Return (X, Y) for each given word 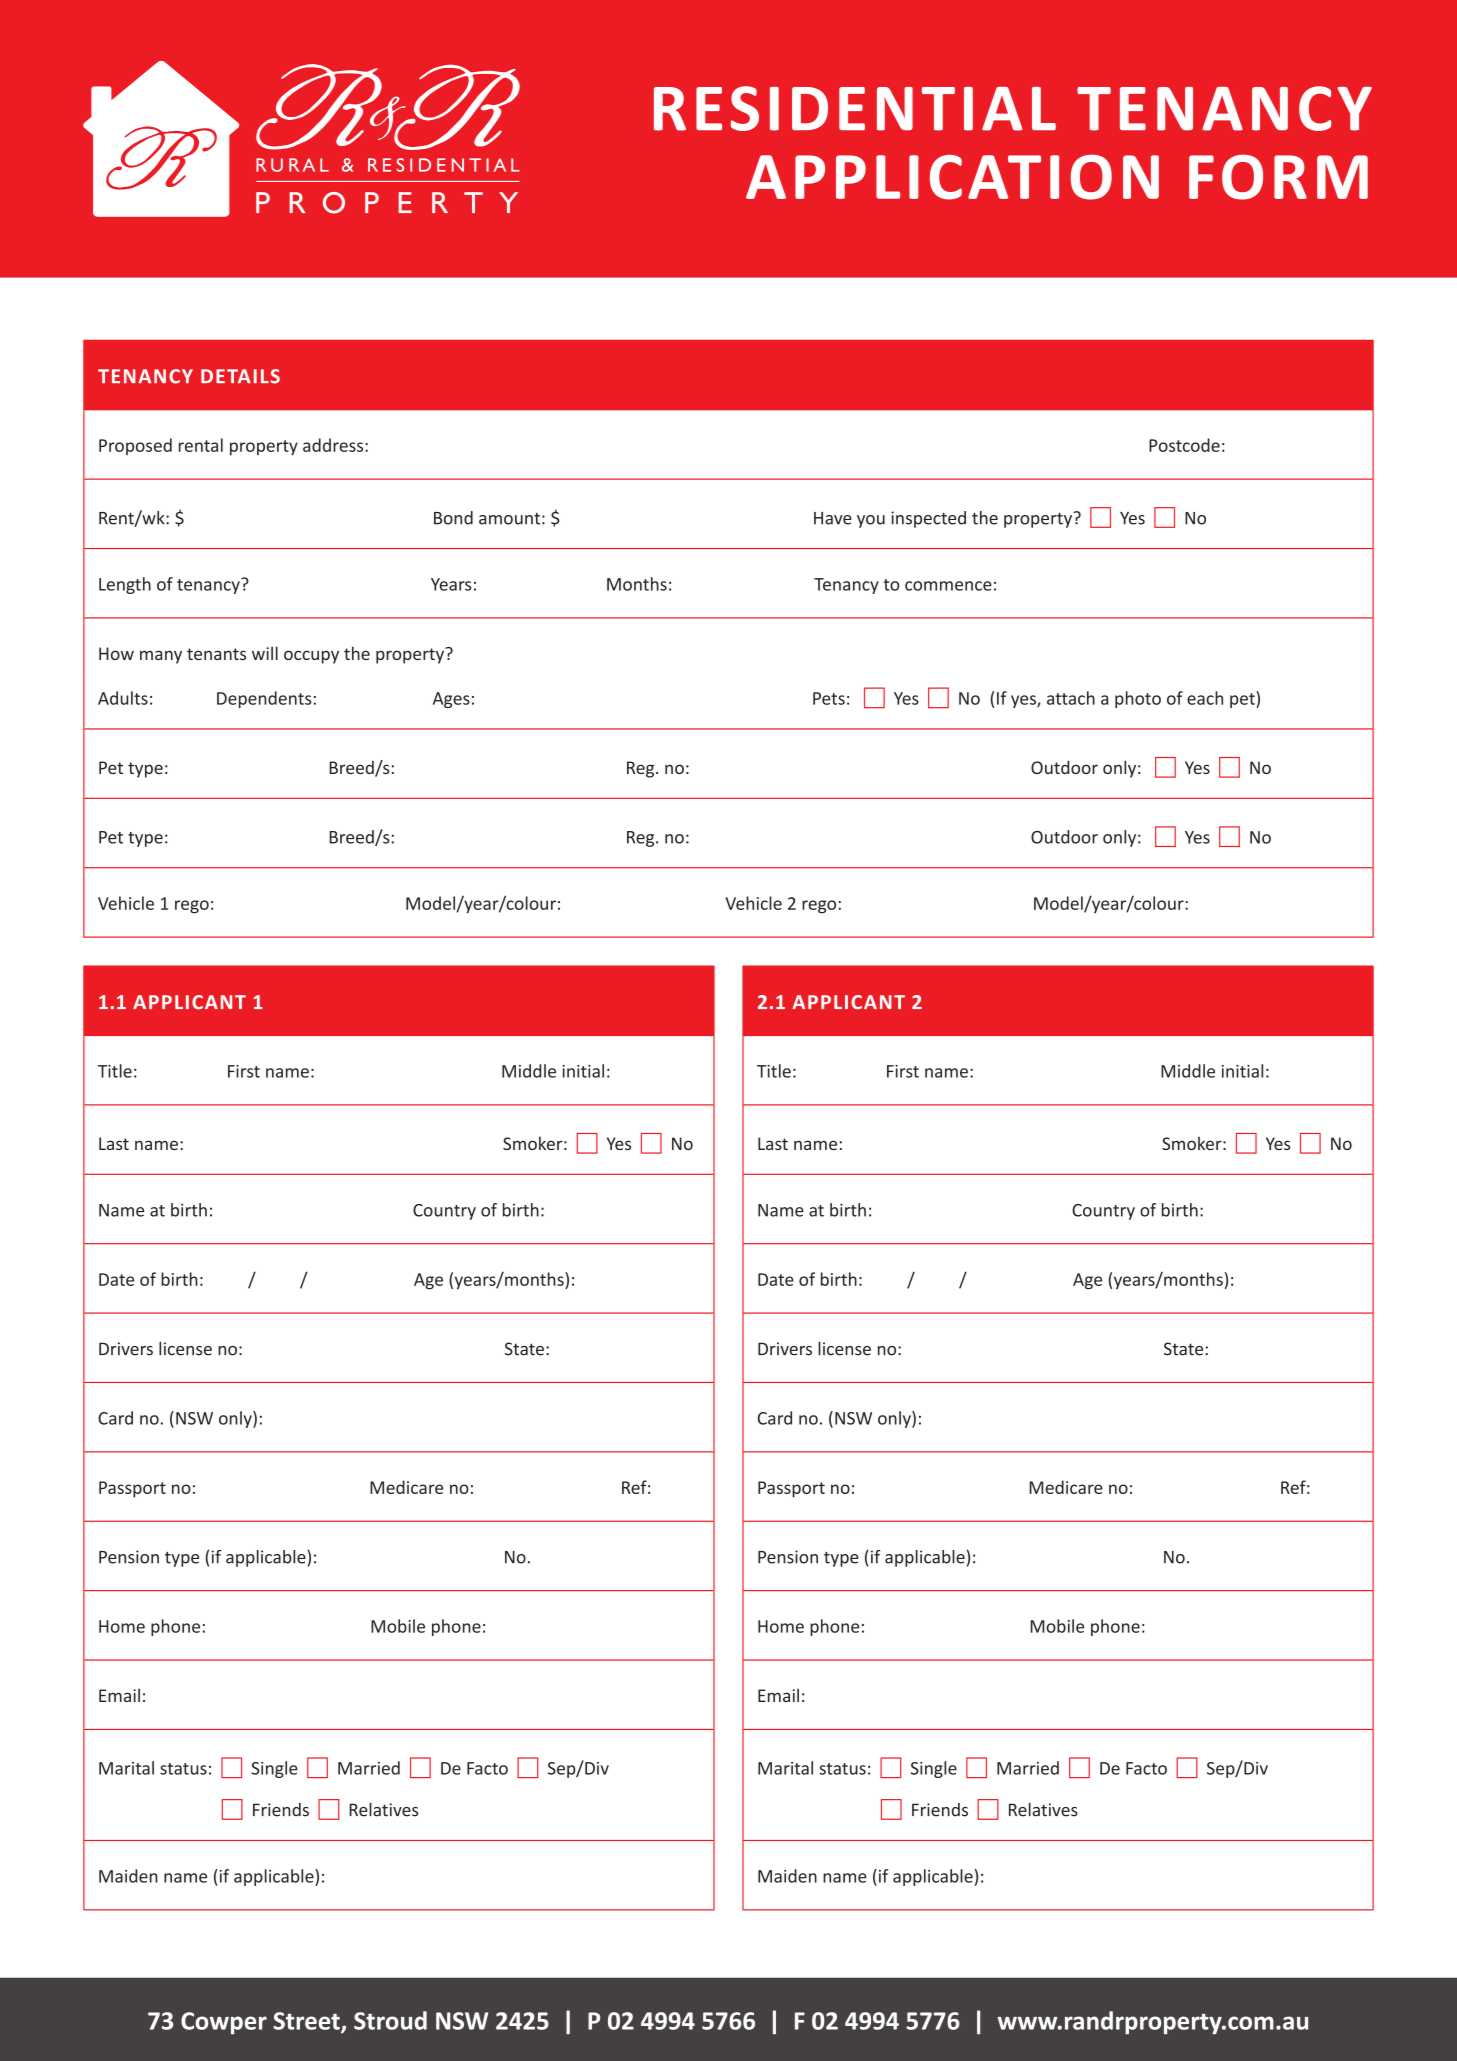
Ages (451, 700)
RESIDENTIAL (855, 108)
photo (1138, 699)
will (265, 653)
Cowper (224, 2023)
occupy (311, 657)
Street (307, 2022)
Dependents (264, 699)
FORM (1278, 177)
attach (1071, 698)
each (1205, 698)
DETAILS (240, 376)
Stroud (390, 2020)
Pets (829, 698)
